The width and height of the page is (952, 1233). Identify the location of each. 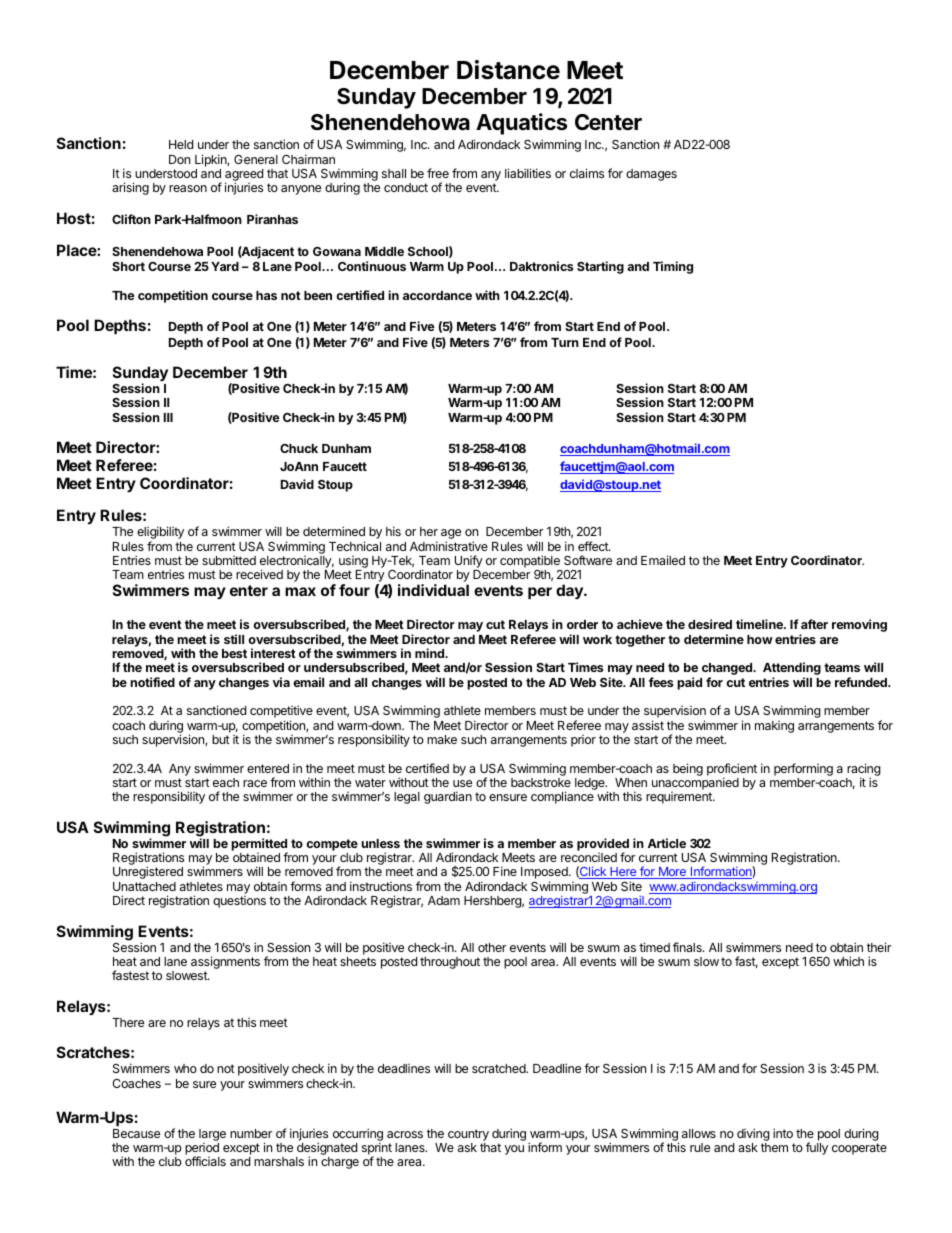
(226, 782).
